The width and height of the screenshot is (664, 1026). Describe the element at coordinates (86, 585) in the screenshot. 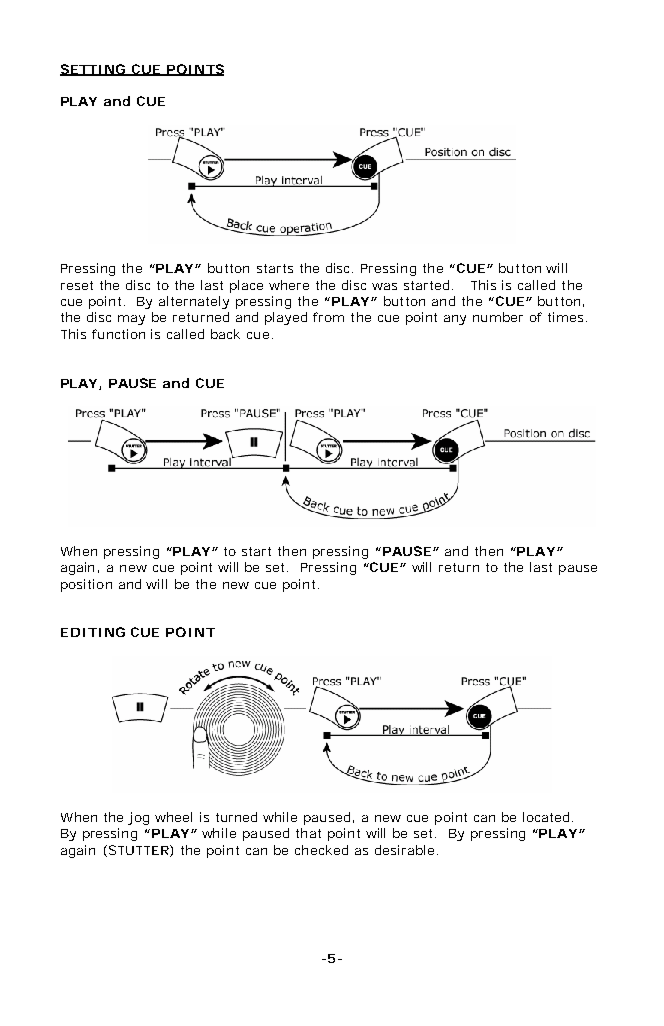

I see `position` at that location.
